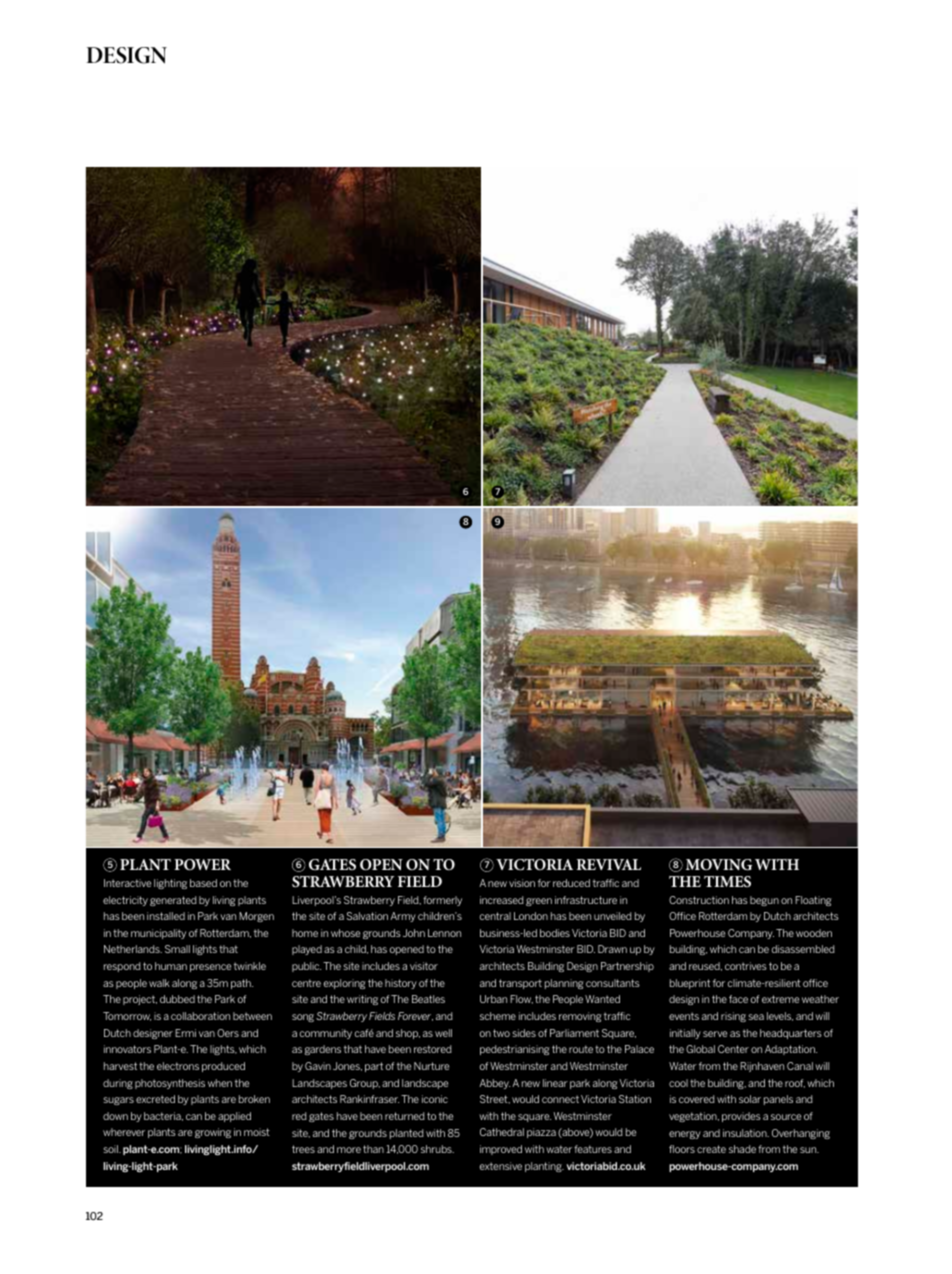 The image size is (952, 1274). Describe the element at coordinates (522, 883) in the screenshot. I see `vision` at that location.
